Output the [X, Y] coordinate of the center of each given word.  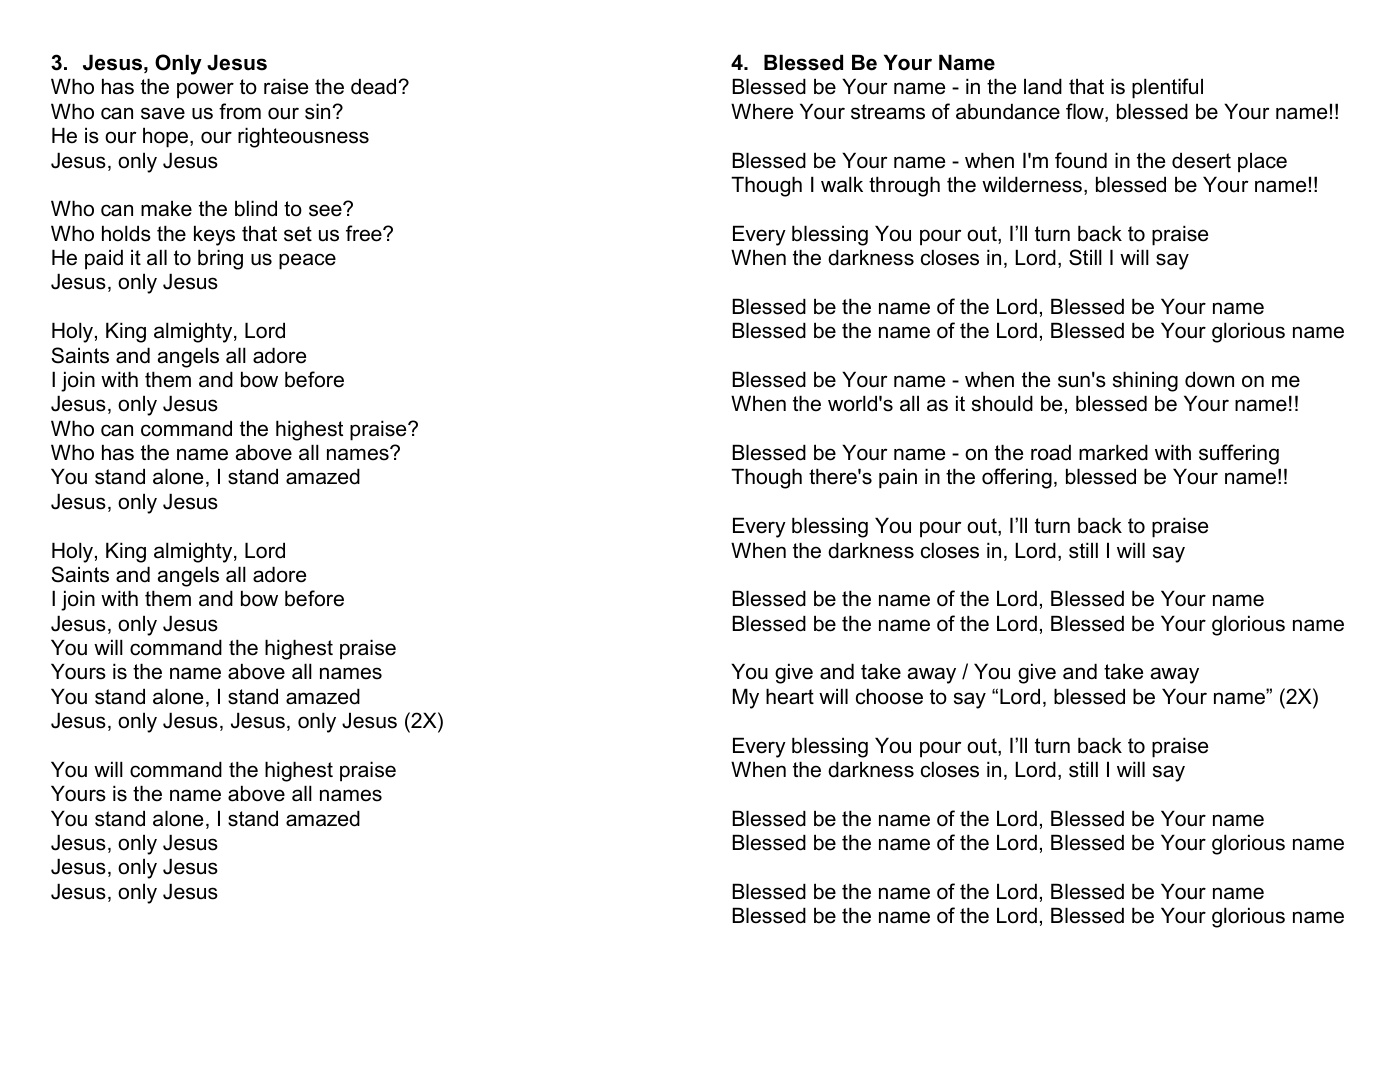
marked [1113, 452]
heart [790, 696]
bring [220, 259]
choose [889, 696]
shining [1145, 381]
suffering [1239, 454]
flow [1086, 112]
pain [898, 478]
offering [1017, 478]
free [365, 233]
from [240, 111]
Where [762, 111]
